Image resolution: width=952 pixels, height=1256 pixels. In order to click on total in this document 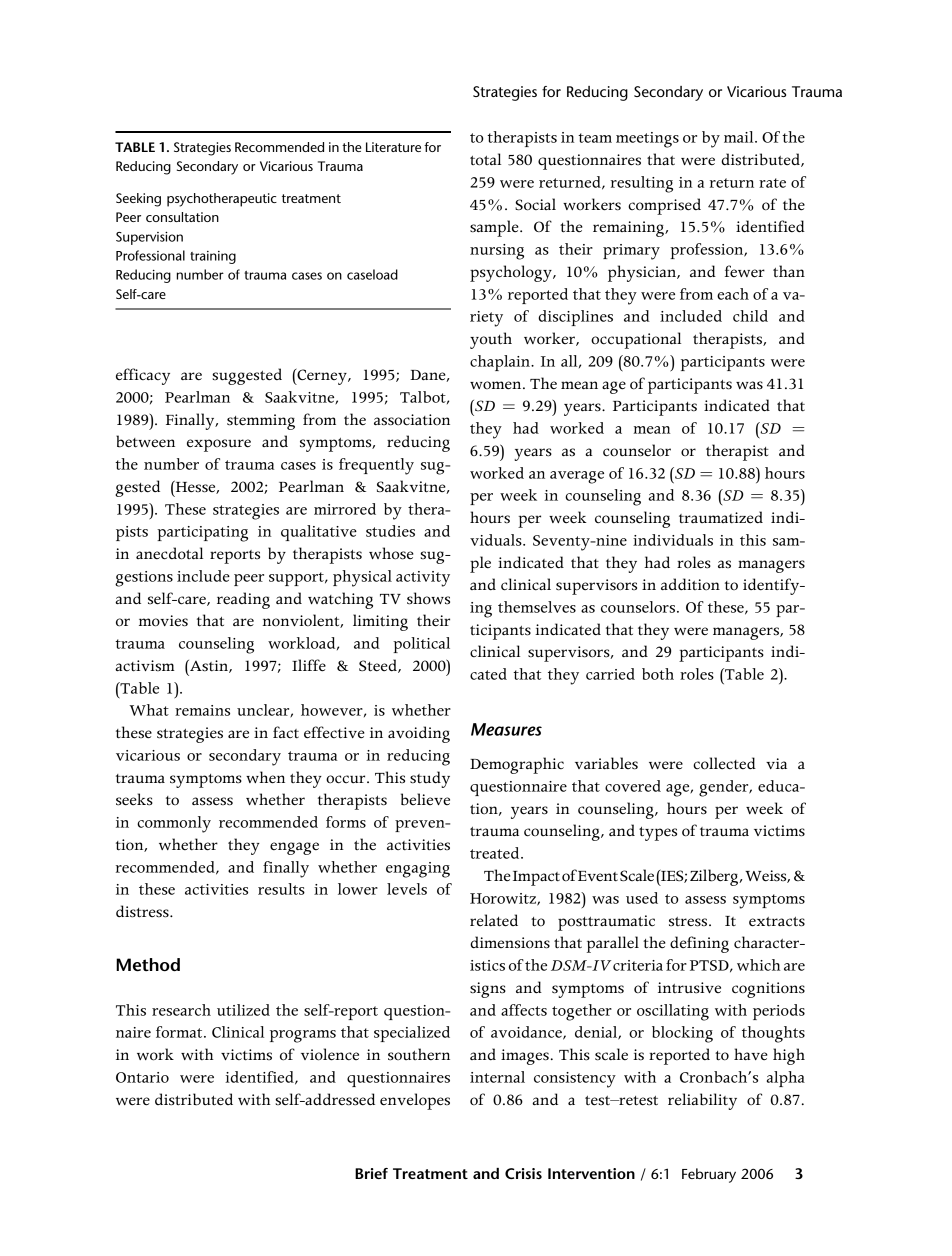, I will do `click(485, 159)`.
